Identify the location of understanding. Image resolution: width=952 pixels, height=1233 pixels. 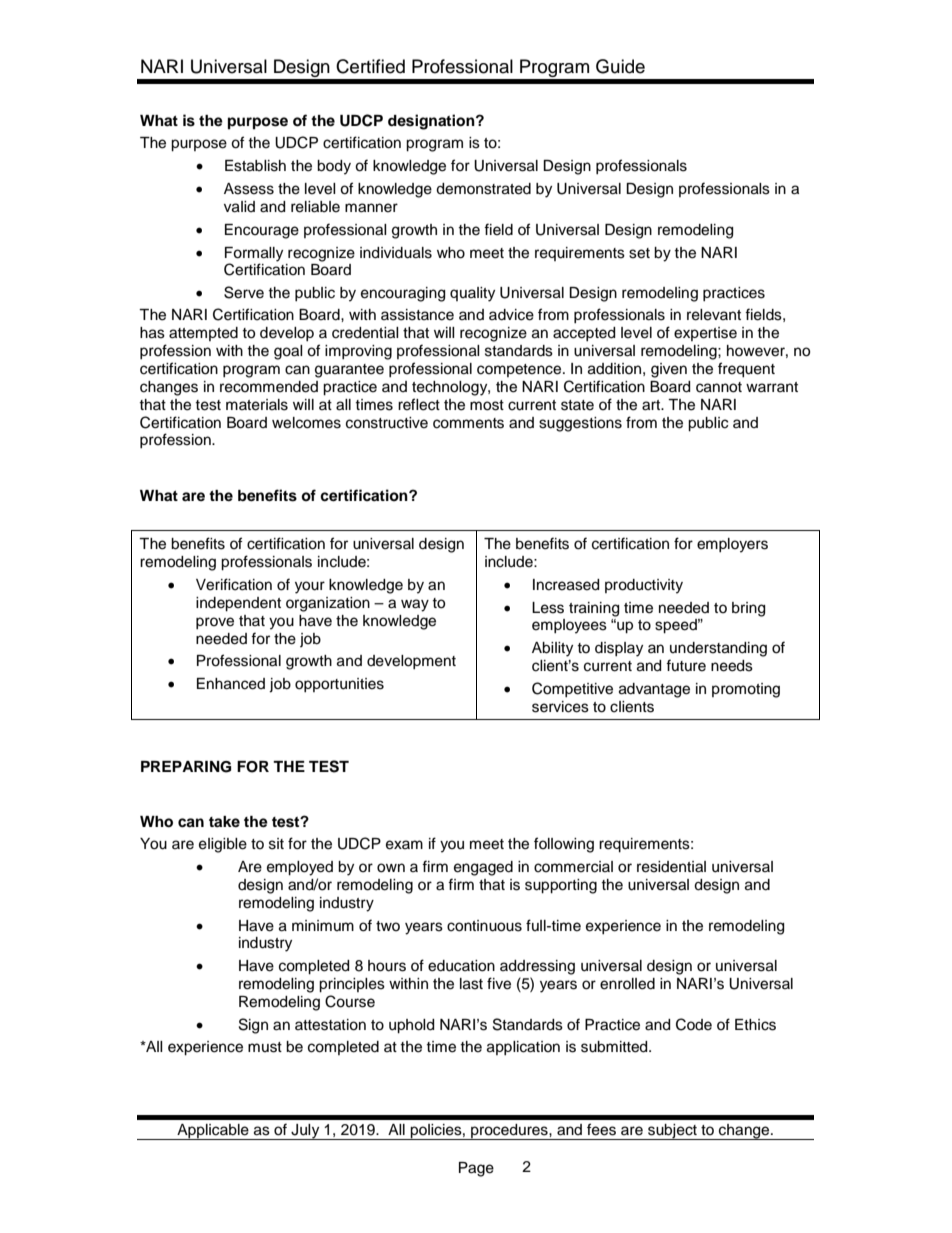
(718, 649).
